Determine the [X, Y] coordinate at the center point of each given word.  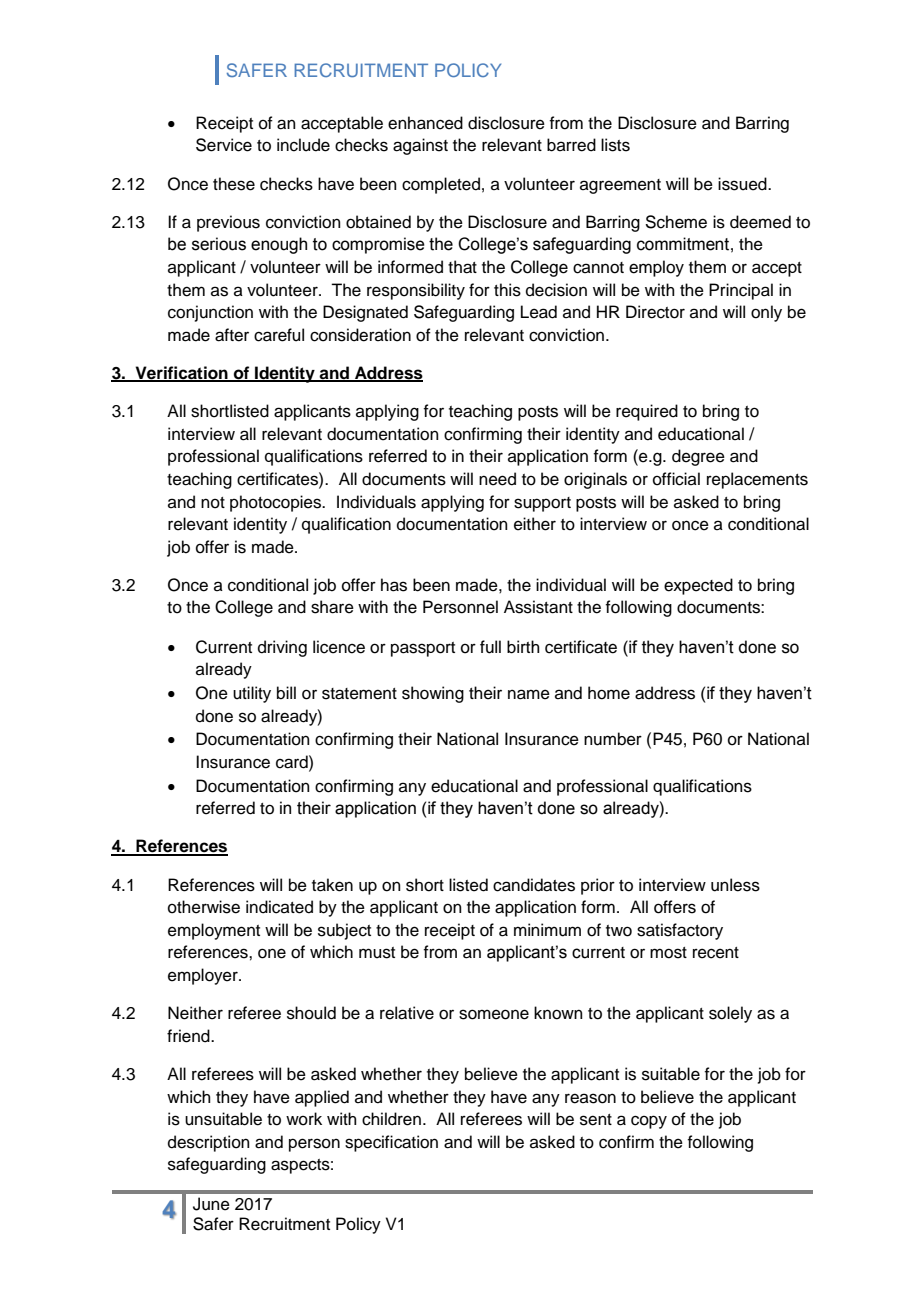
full [490, 647]
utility [252, 694]
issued [743, 184]
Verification [181, 373]
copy [649, 1122]
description [209, 1143]
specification [391, 1143]
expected [698, 586]
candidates [534, 885]
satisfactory [680, 931]
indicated [279, 907]
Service [224, 145]
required [647, 412]
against [420, 146]
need [497, 479]
